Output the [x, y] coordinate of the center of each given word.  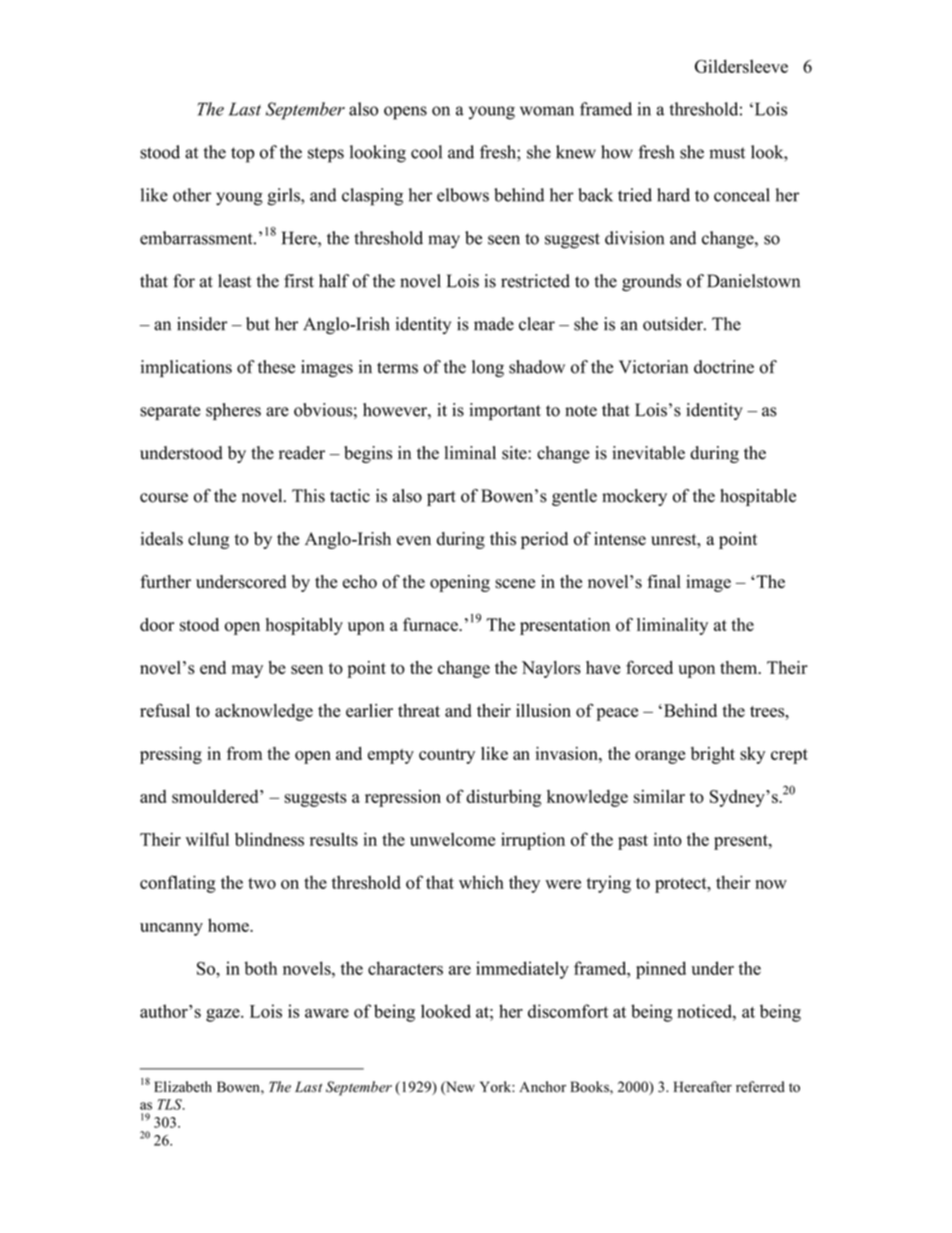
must [727, 153]
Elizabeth [183, 1087]
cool [426, 152]
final [664, 581]
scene [515, 584]
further [165, 581]
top [243, 155]
